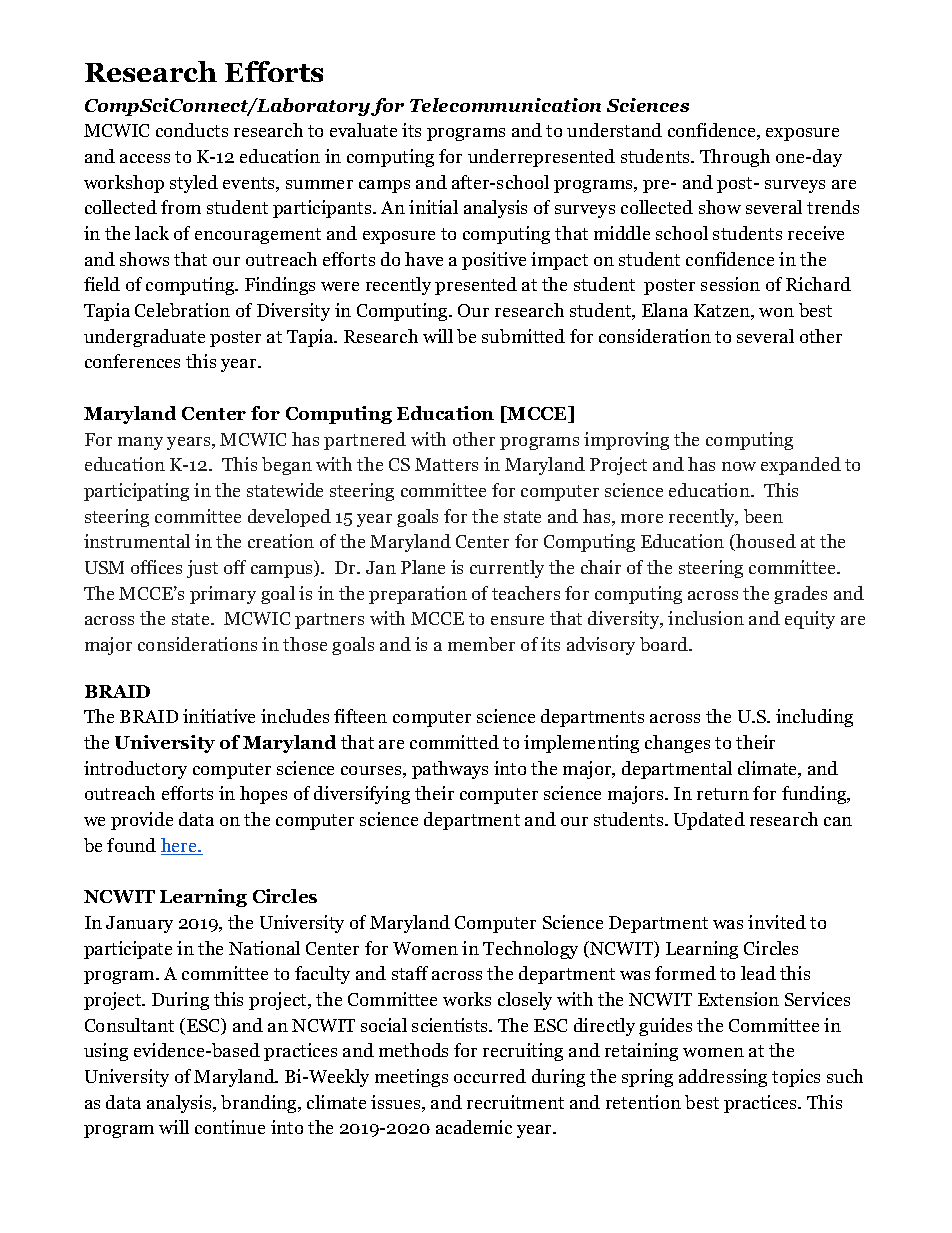 The width and height of the page is (952, 1233). What do you see at coordinates (490, 1076) in the page?
I see `occurred` at bounding box center [490, 1076].
